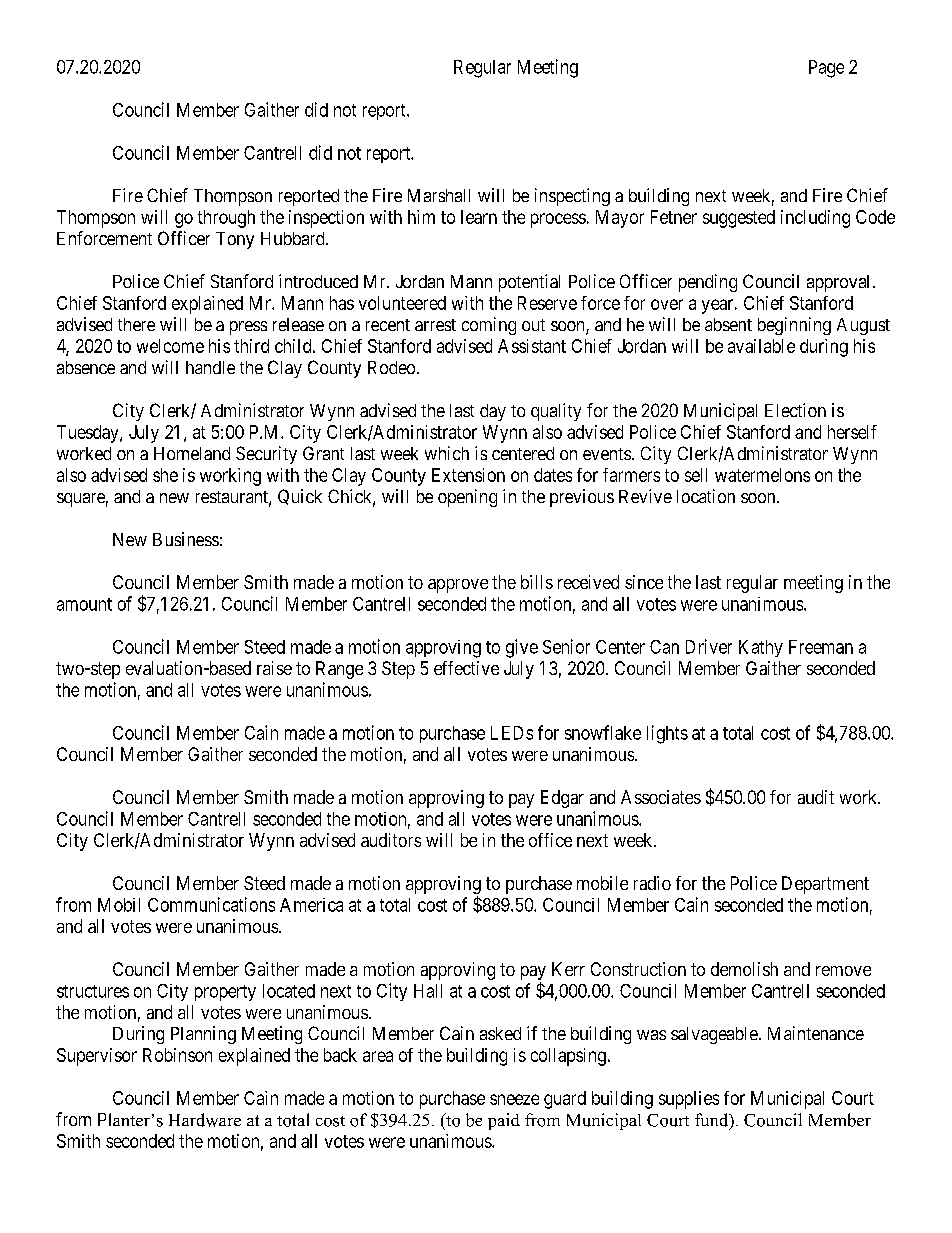 Image resolution: width=952 pixels, height=1233 pixels. I want to click on Hardware, so click(205, 1120).
